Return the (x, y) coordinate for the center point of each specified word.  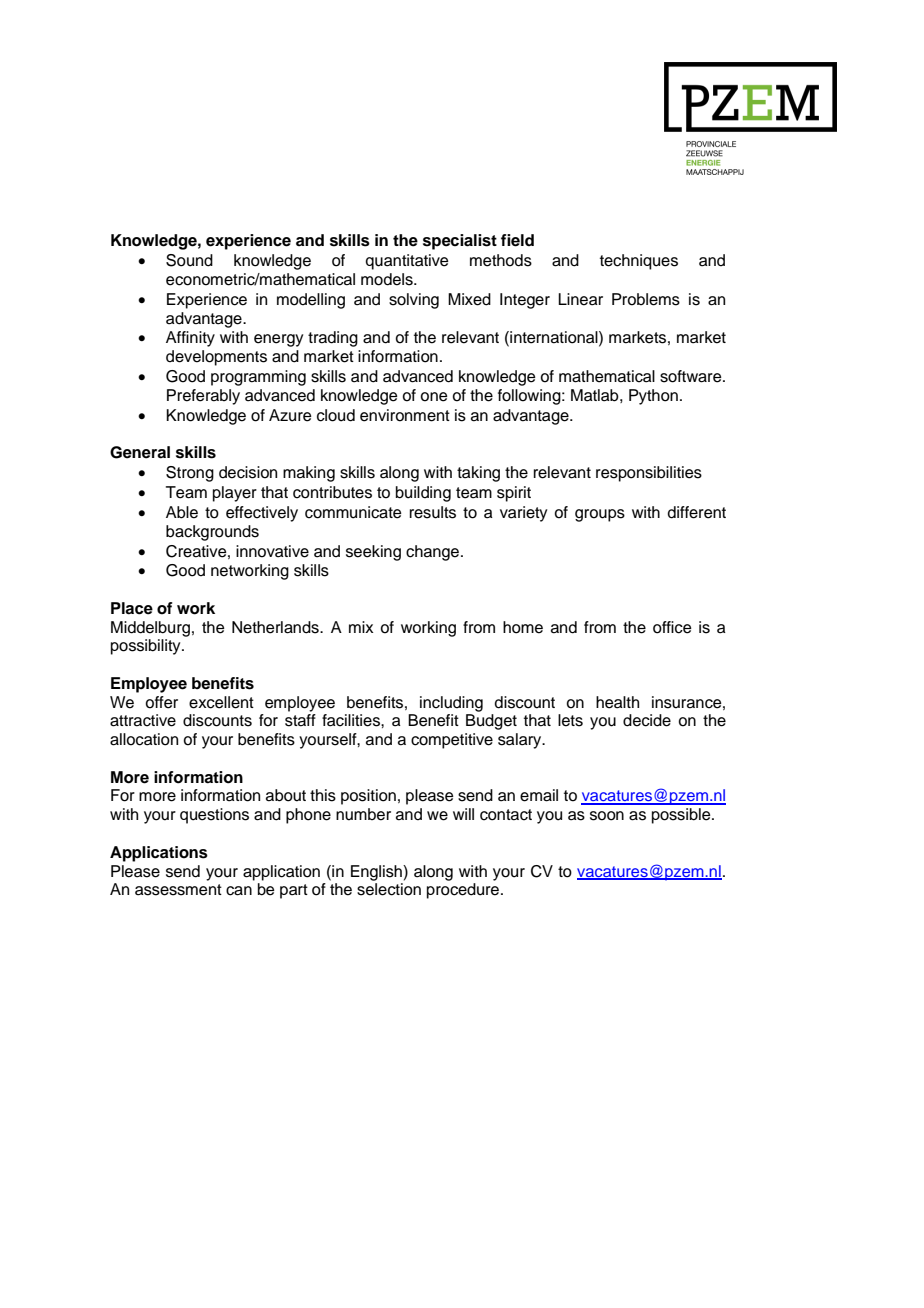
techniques (639, 262)
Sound (189, 260)
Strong (190, 474)
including (451, 704)
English (377, 873)
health (617, 702)
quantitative (407, 262)
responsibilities (649, 474)
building (423, 494)
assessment (178, 890)
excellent (221, 702)
